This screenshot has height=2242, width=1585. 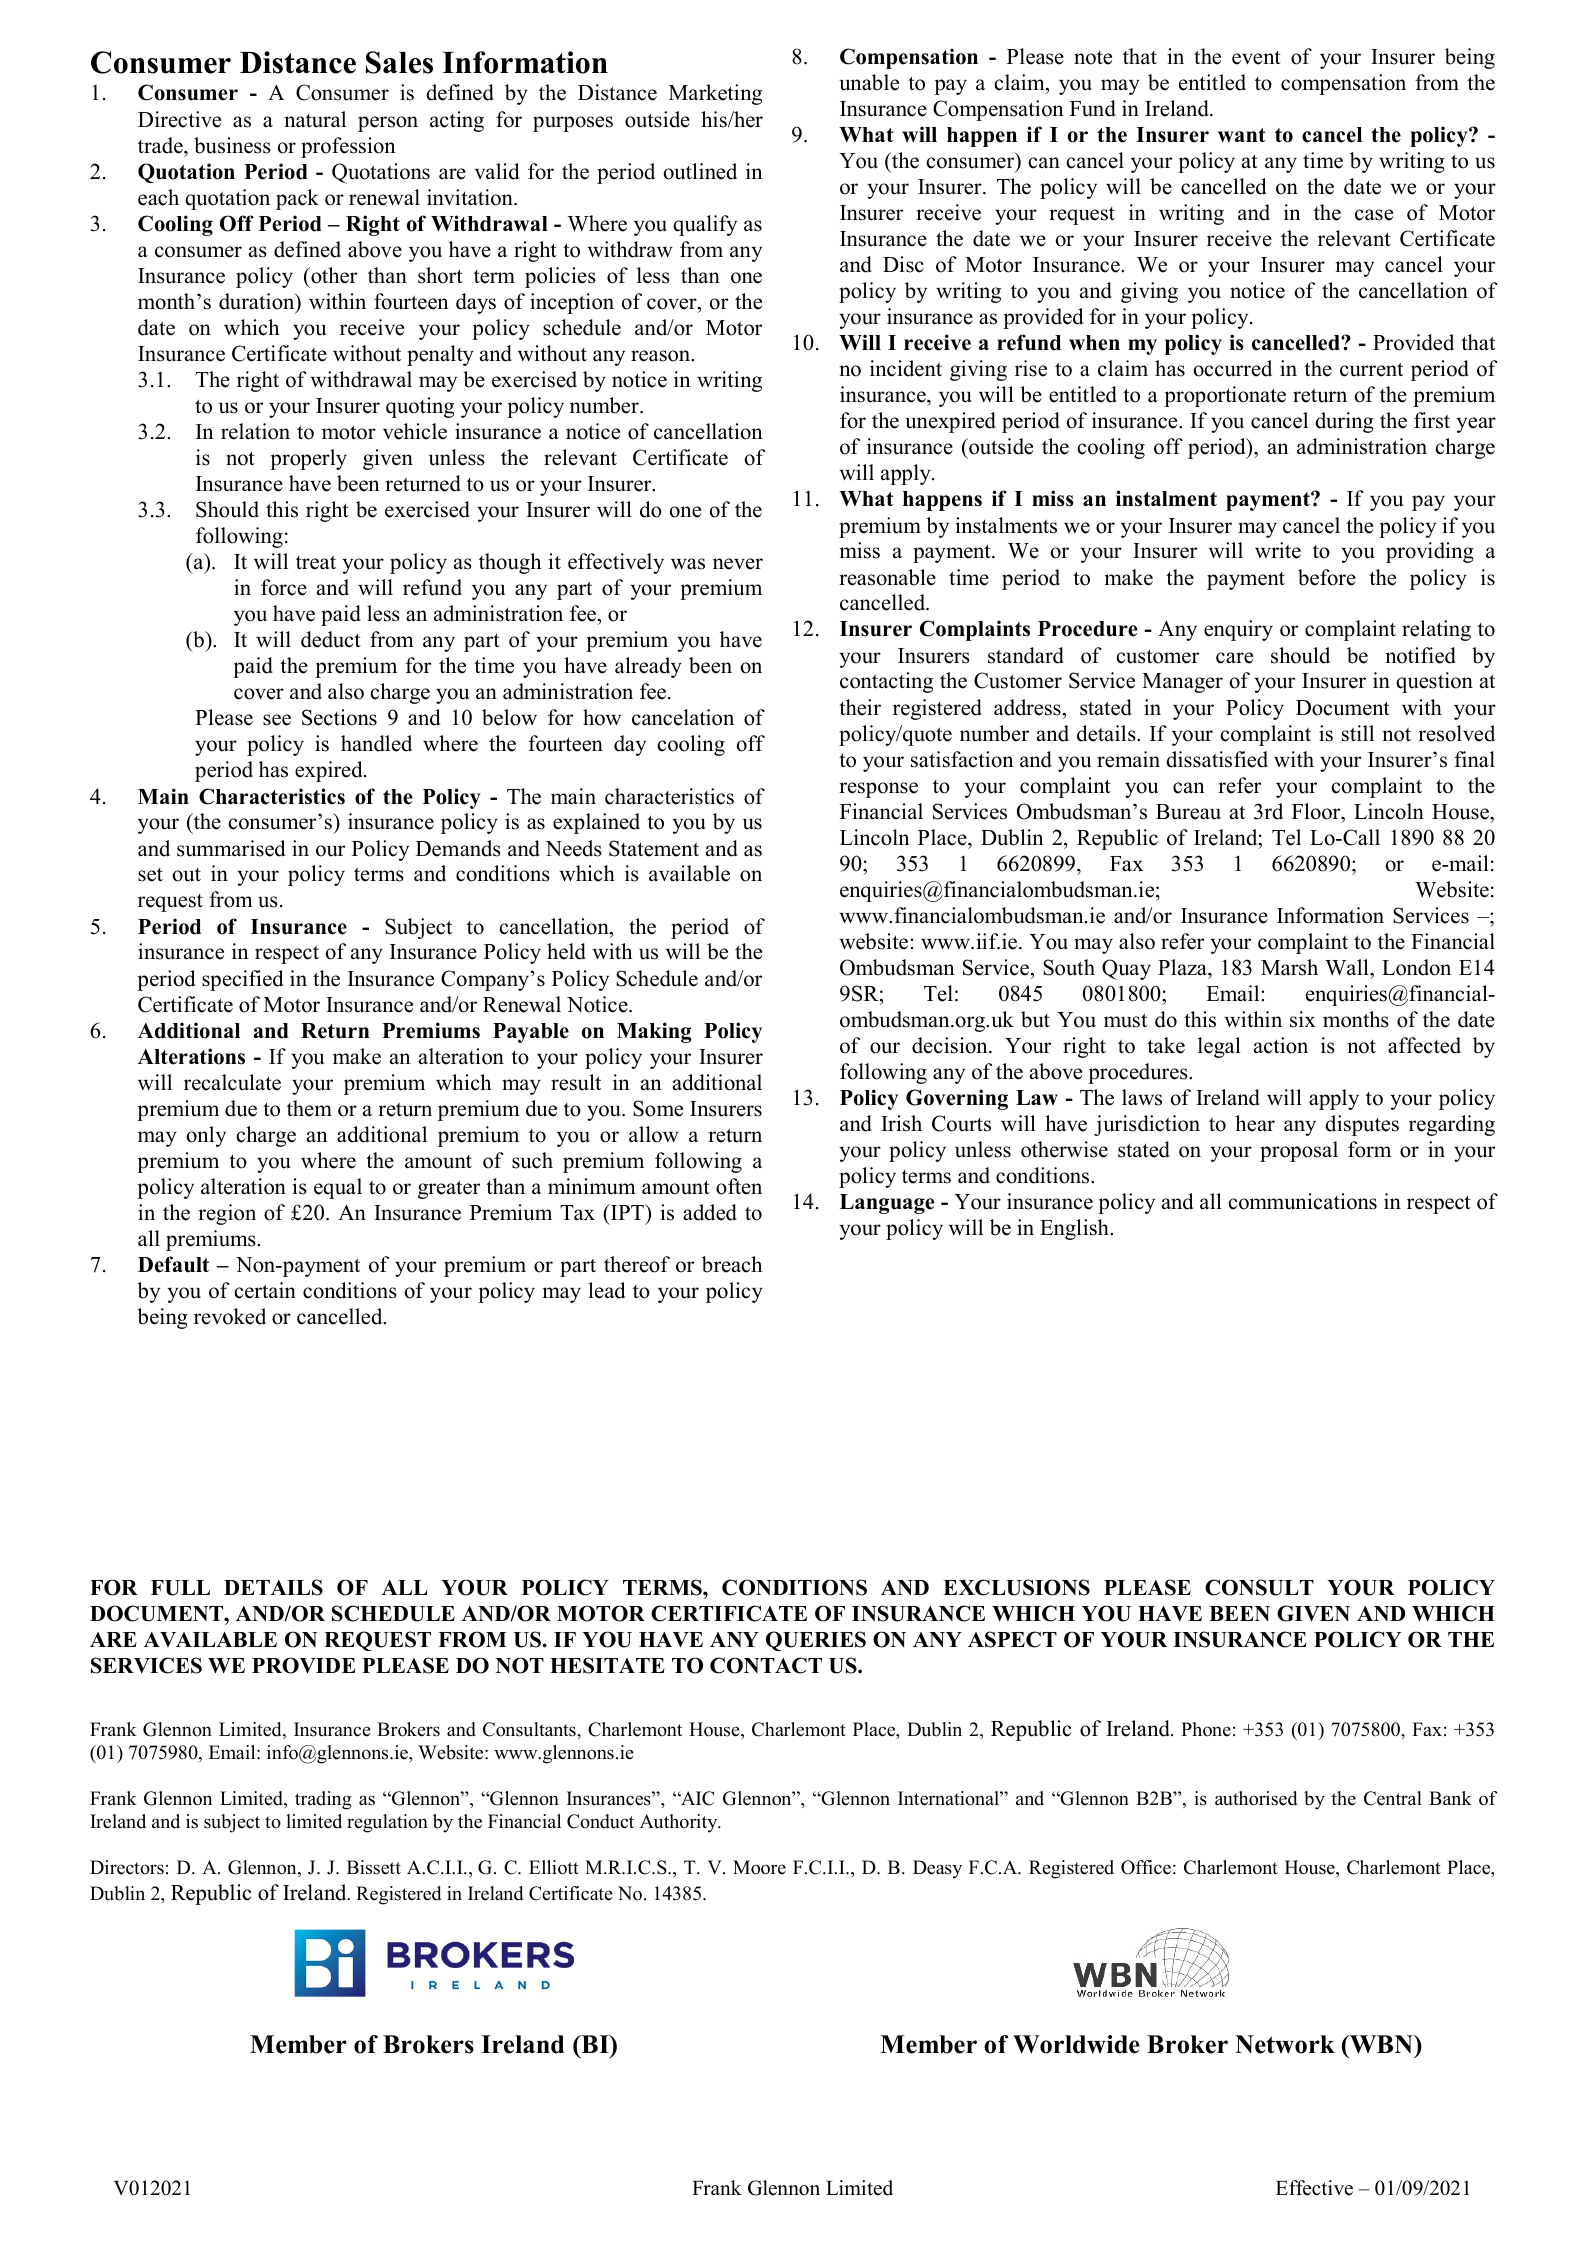 I want to click on natural, so click(x=315, y=119).
